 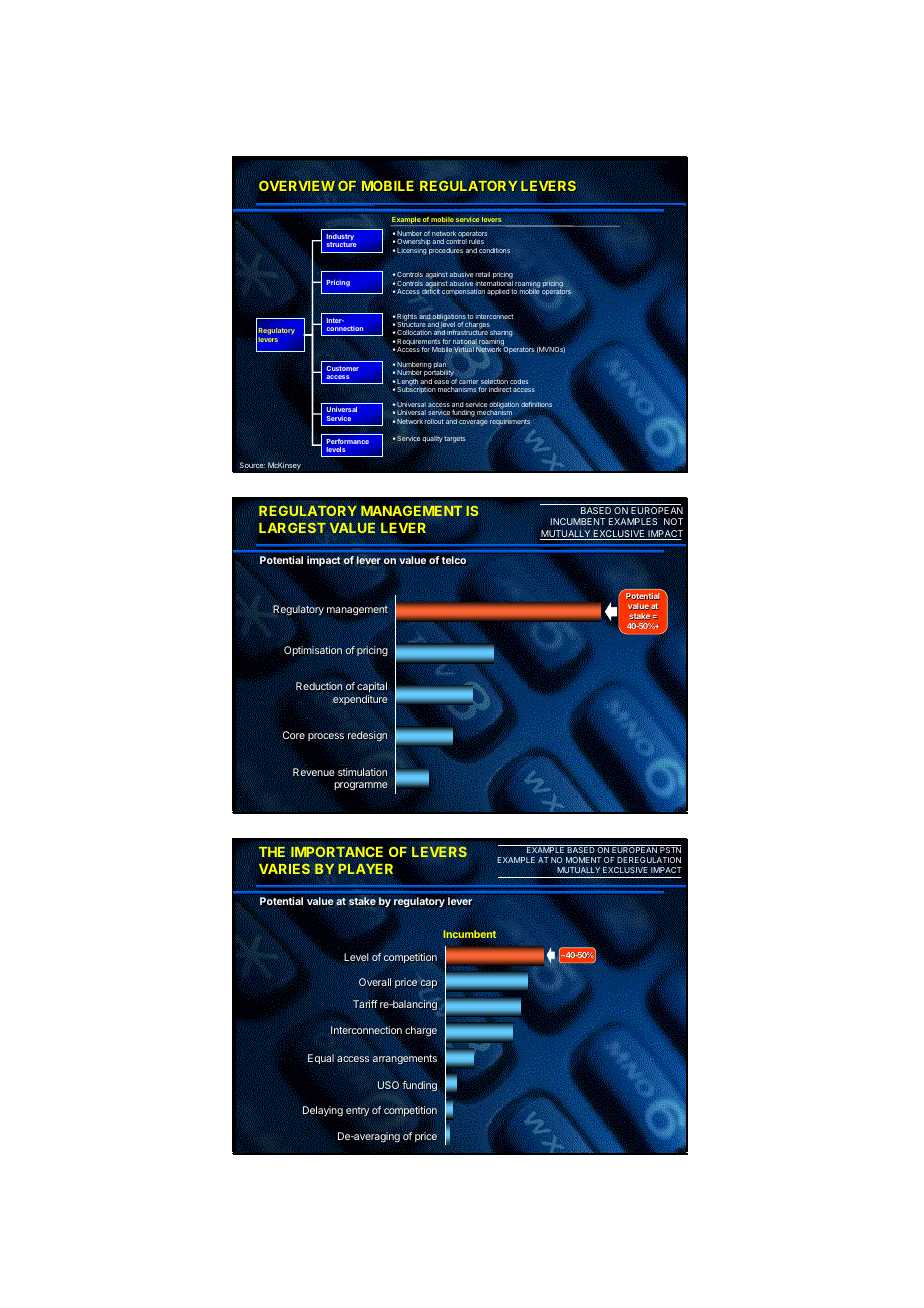 I want to click on Performance, so click(x=348, y=441).
